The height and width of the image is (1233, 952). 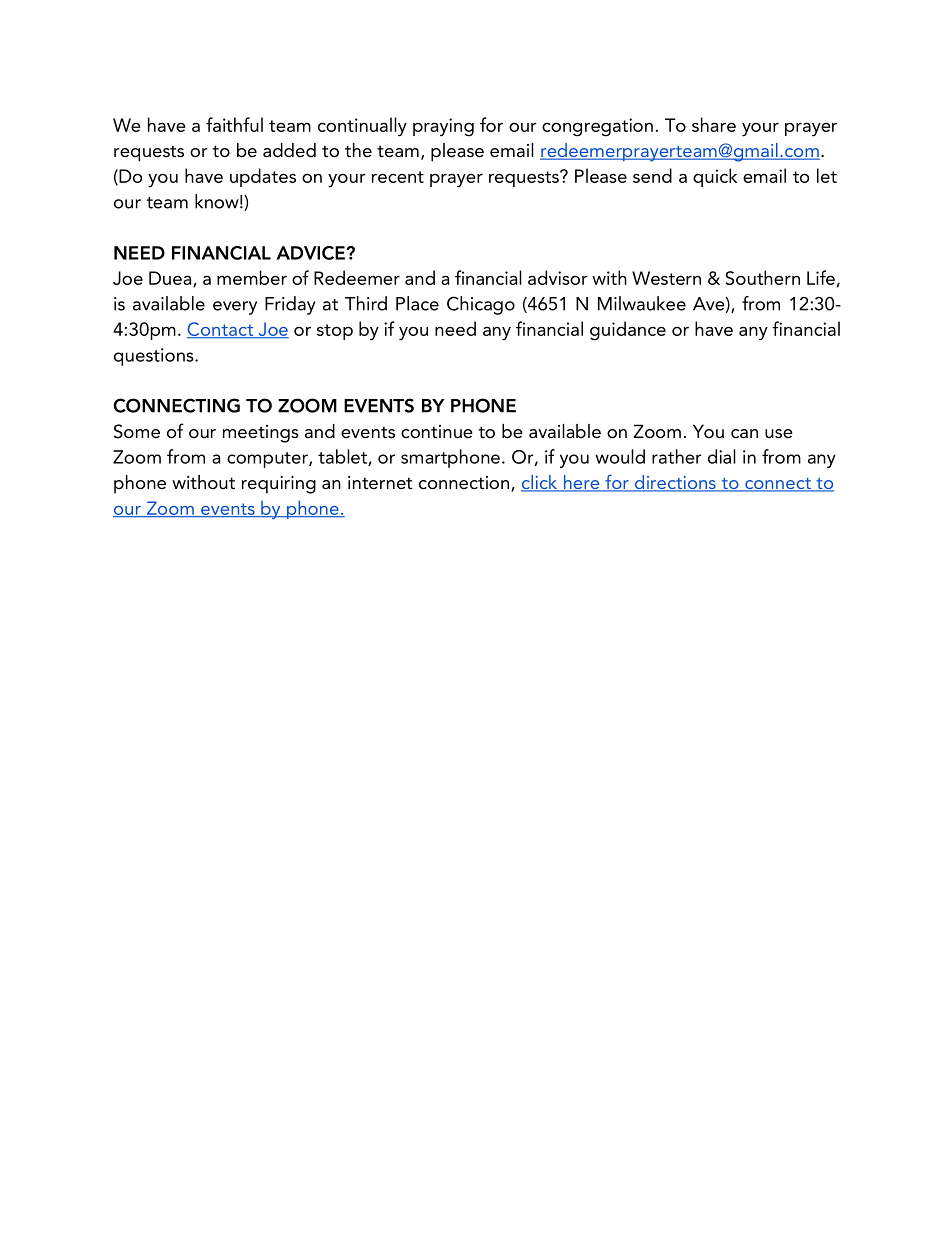 What do you see at coordinates (234, 124) in the image?
I see `faithful` at bounding box center [234, 124].
